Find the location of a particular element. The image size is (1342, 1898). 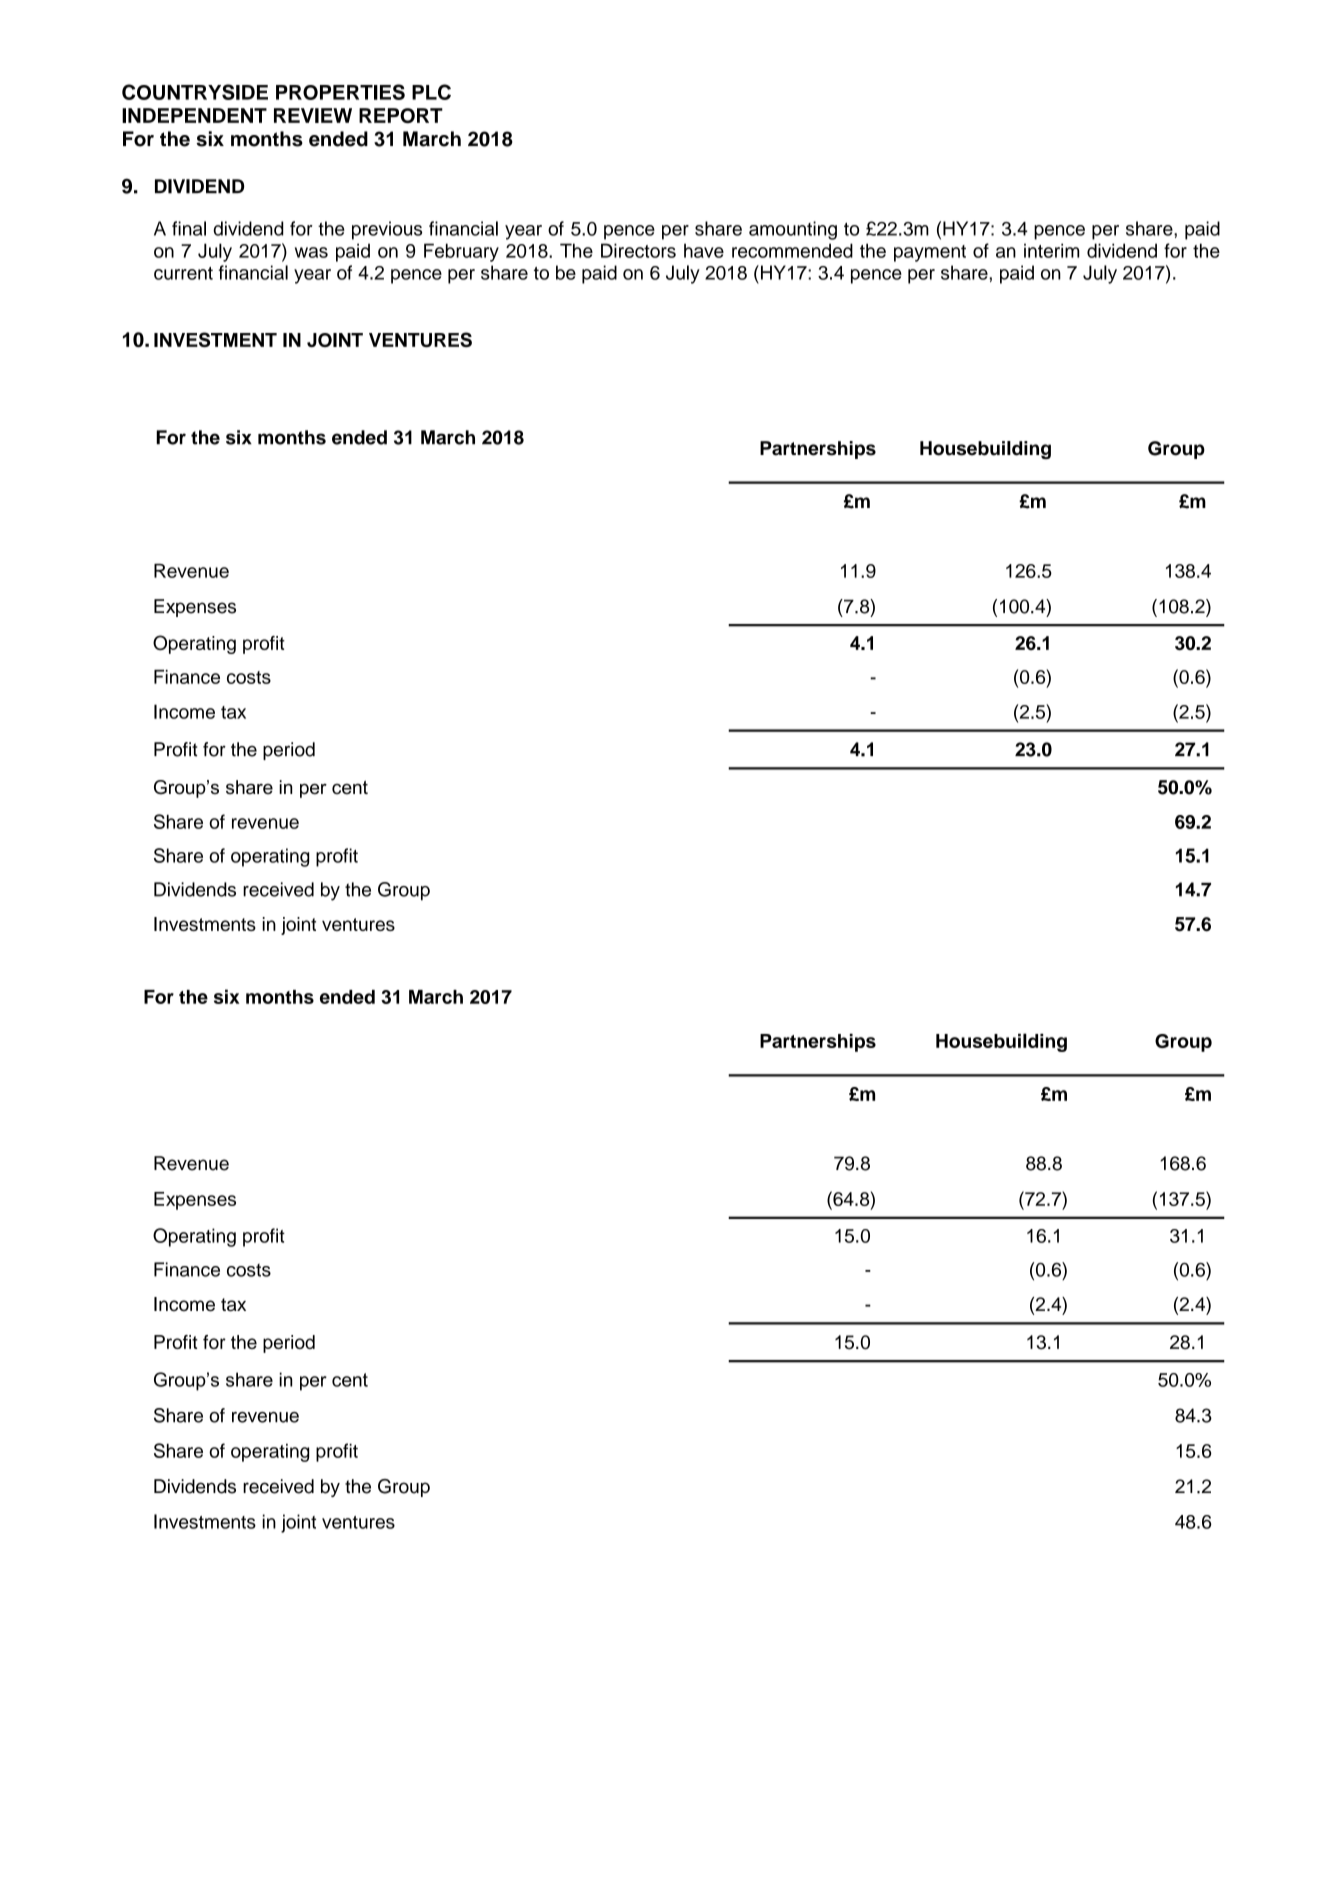

PROPERTIES is located at coordinates (340, 92).
